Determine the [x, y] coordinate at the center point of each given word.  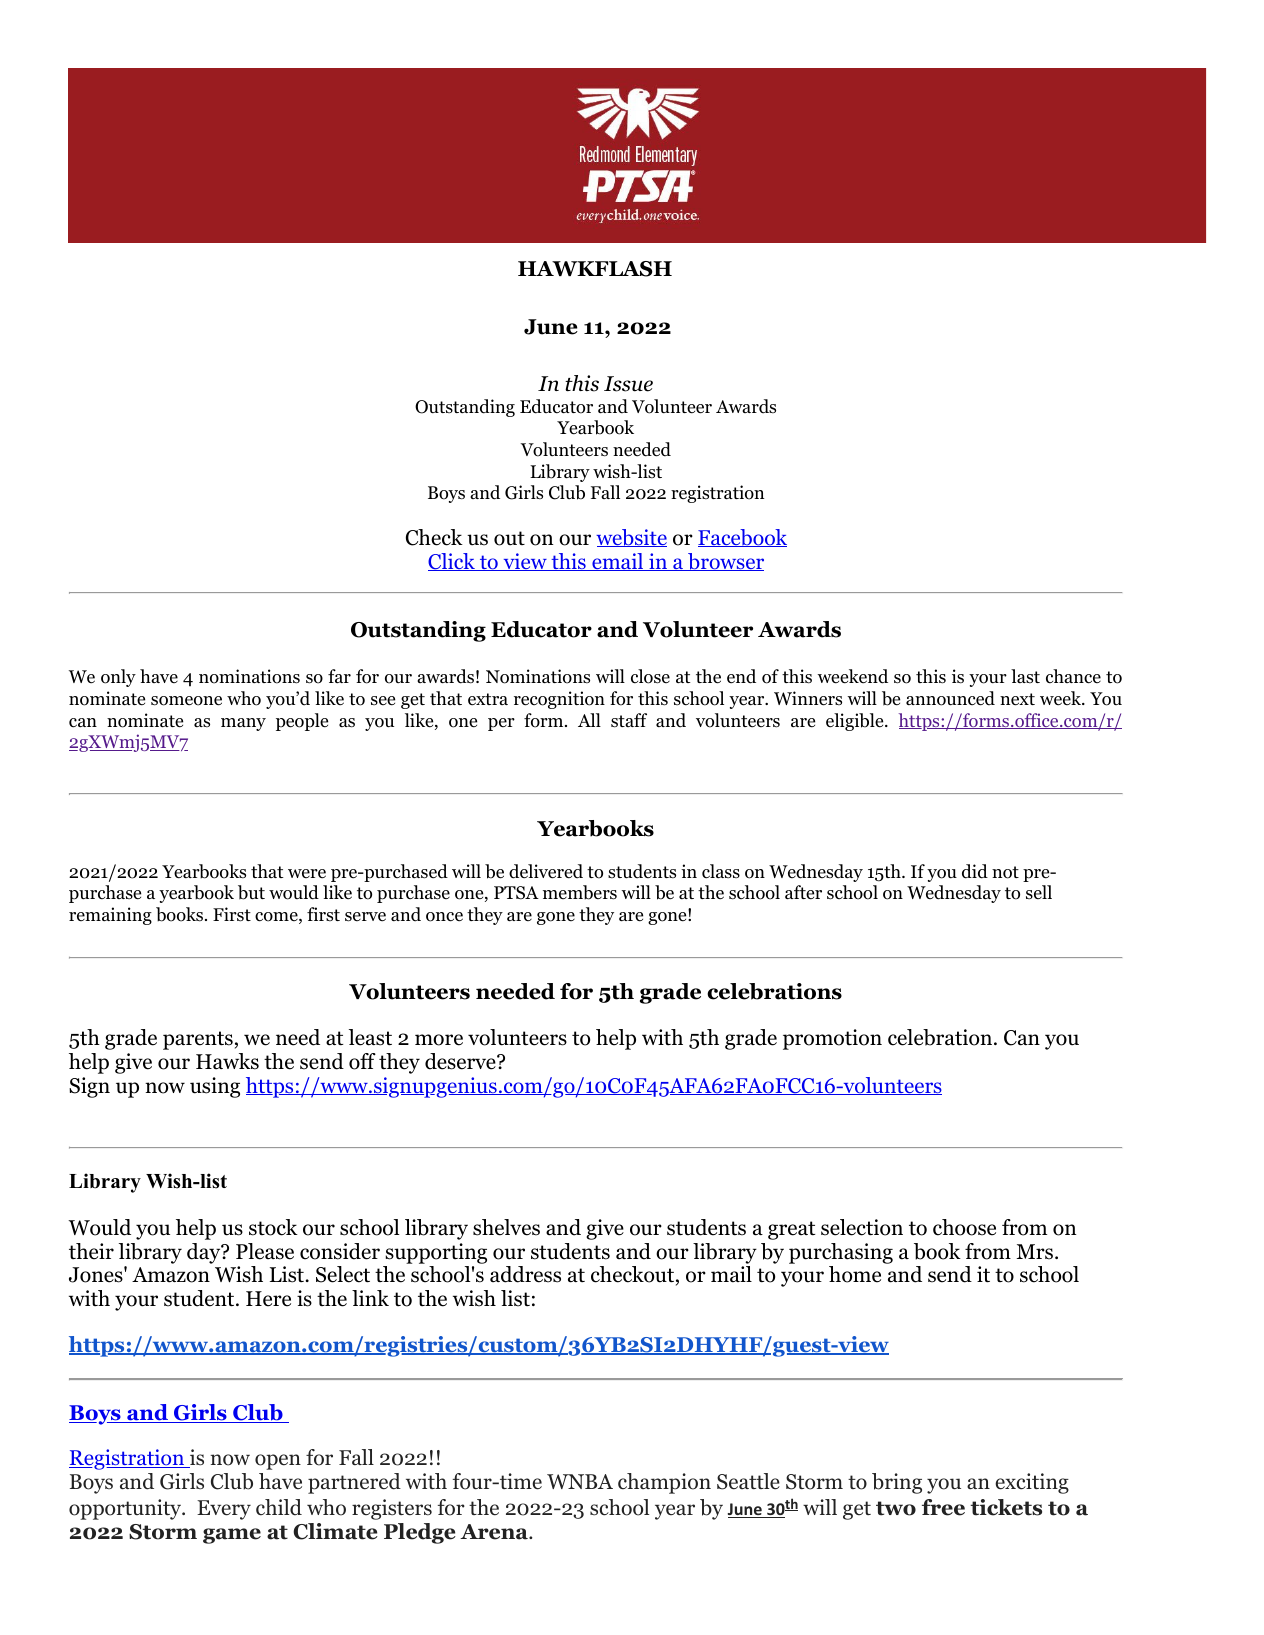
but [251, 892]
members [580, 892]
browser [725, 562]
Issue [628, 384]
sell [1039, 892]
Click [452, 562]
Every [224, 1510]
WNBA [580, 1481]
